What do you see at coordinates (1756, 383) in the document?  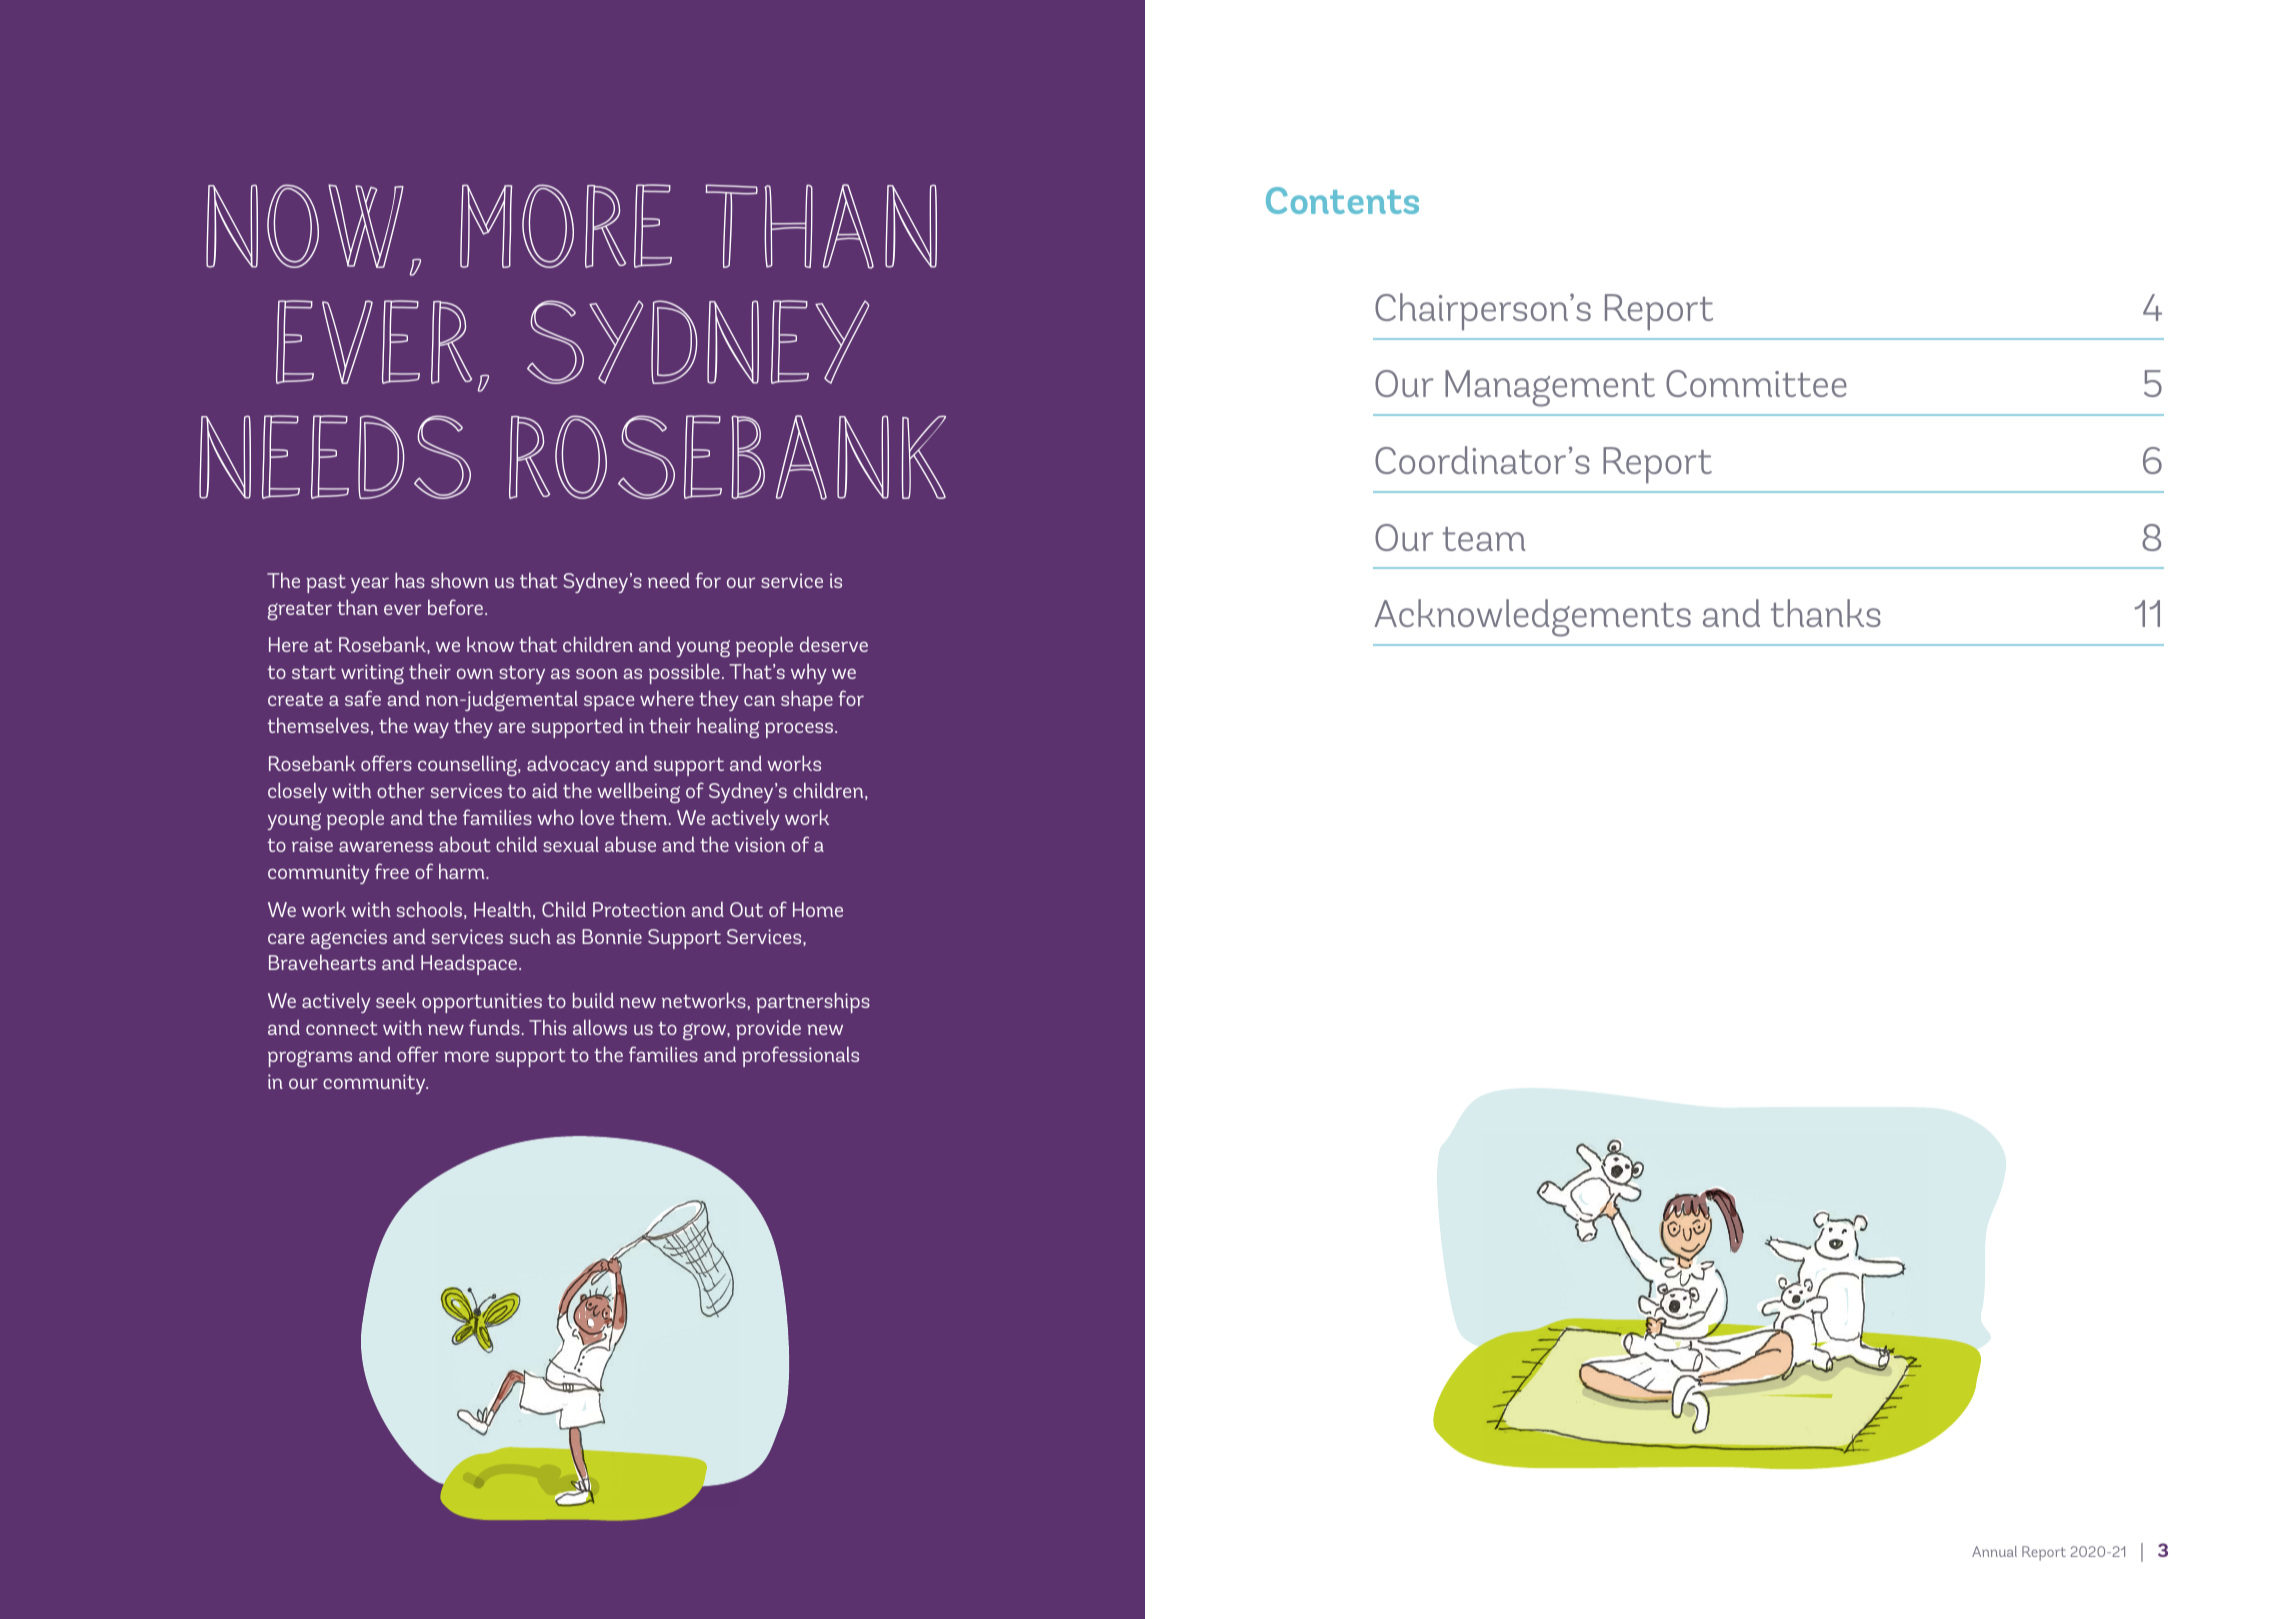 I see `Committee` at bounding box center [1756, 383].
